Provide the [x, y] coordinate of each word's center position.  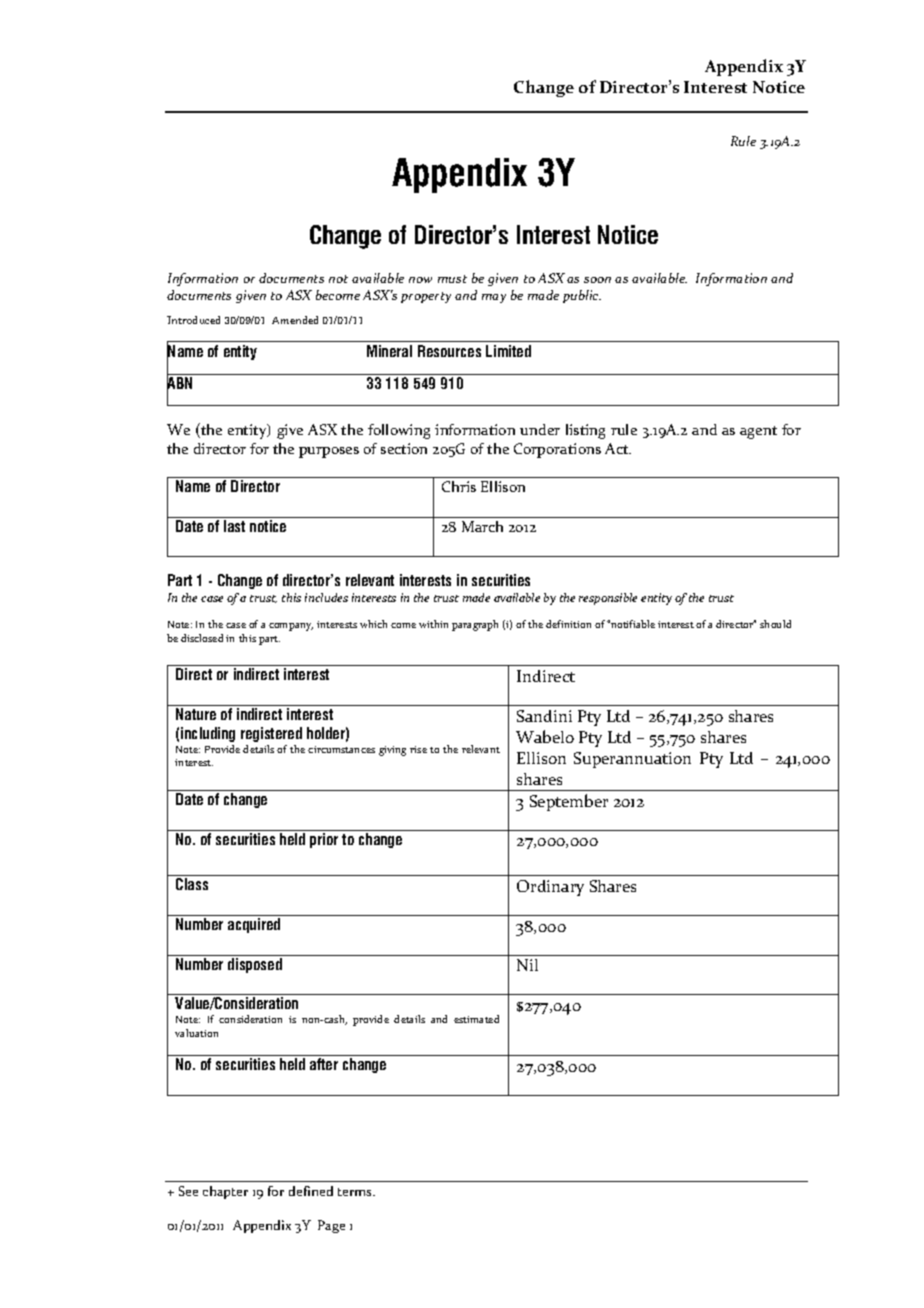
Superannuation [632, 760]
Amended [295, 320]
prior [324, 840]
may [494, 298]
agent [758, 432]
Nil [527, 965]
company [291, 627]
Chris [459, 486]
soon [597, 280]
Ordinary [550, 888]
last [234, 526]
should [775, 624]
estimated [476, 1019]
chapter [225, 1192]
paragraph [475, 625]
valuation [196, 1033]
